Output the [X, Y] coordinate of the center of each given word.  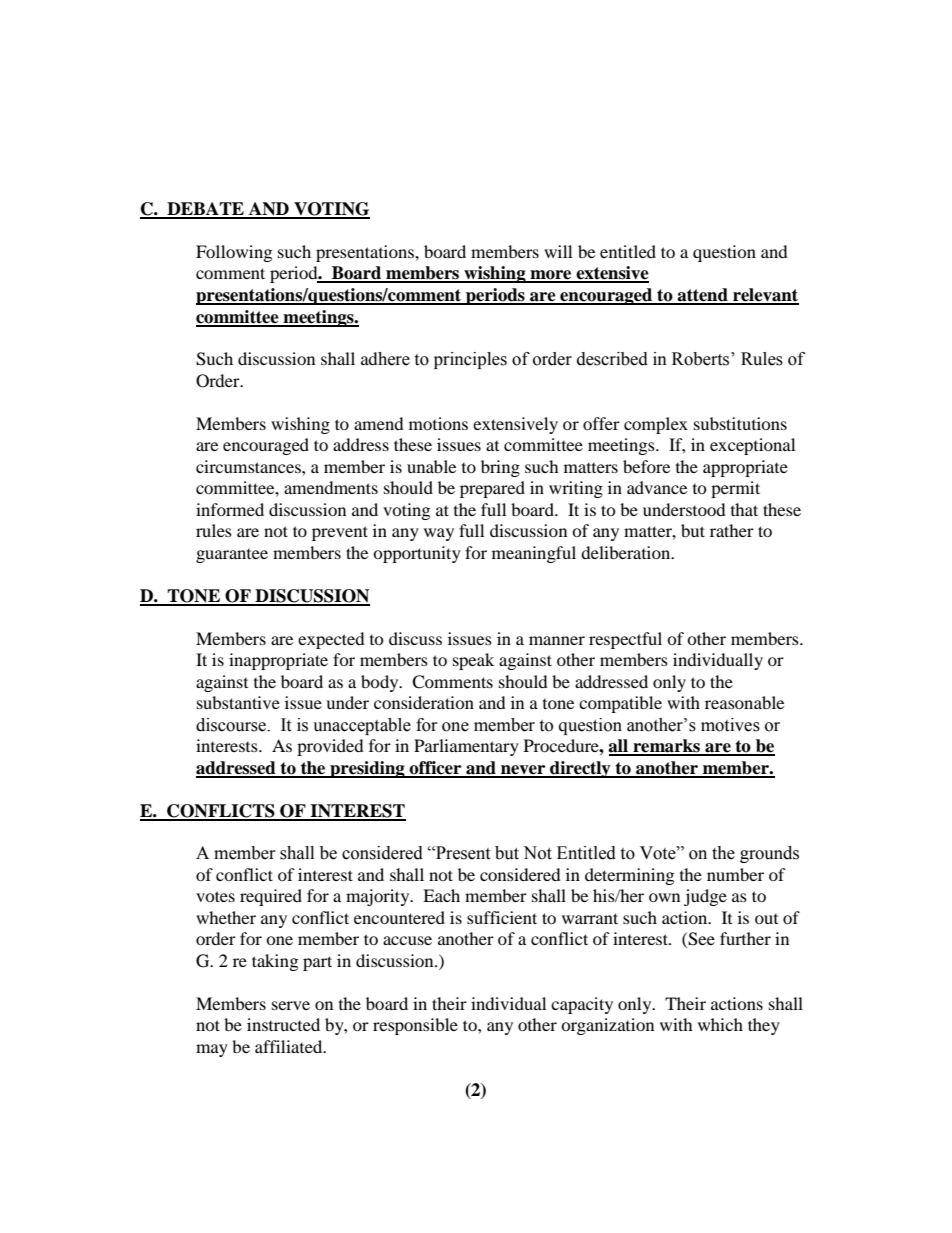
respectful [625, 640]
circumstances [249, 466]
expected [331, 640]
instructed [283, 1024]
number [735, 874]
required [271, 897]
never [523, 771]
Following [234, 253]
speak [473, 661]
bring [500, 468]
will [558, 251]
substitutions [740, 423]
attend [702, 296]
